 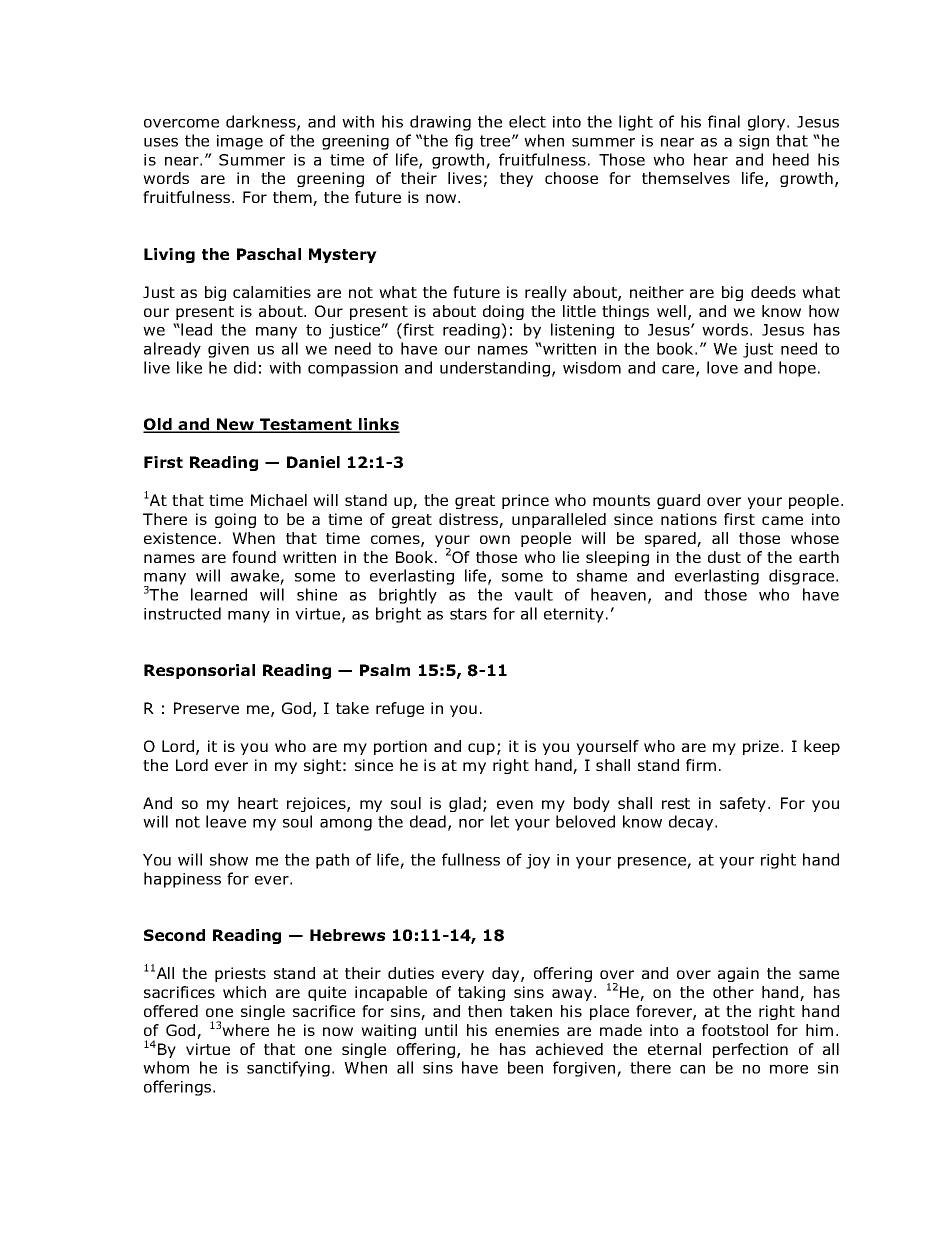 What do you see at coordinates (525, 501) in the page?
I see `prince` at bounding box center [525, 501].
